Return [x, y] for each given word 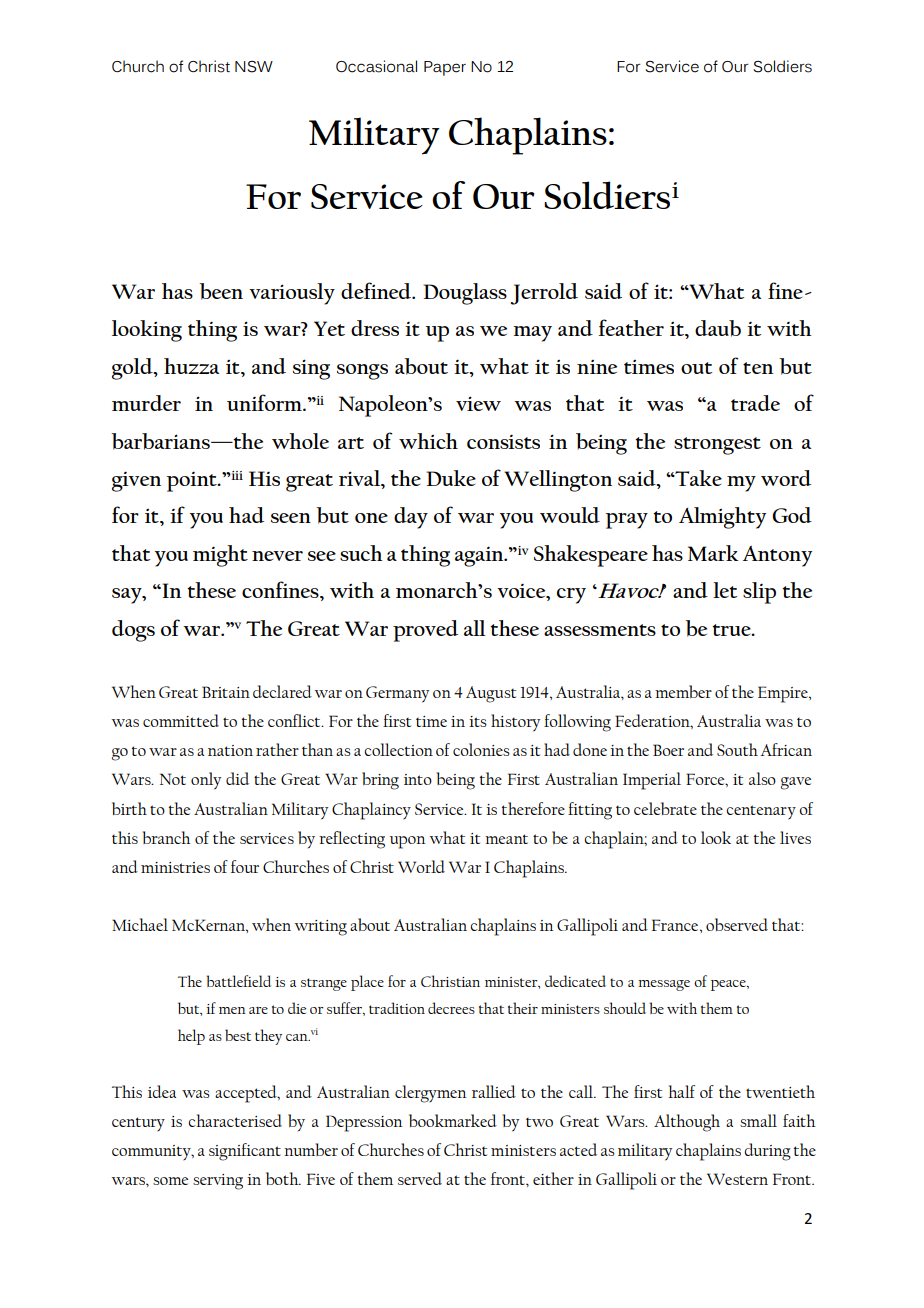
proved [425, 631]
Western [737, 1179]
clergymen [430, 1094]
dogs [133, 631]
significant [245, 1152]
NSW [254, 67]
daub [718, 328]
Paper [445, 68]
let [725, 590]
